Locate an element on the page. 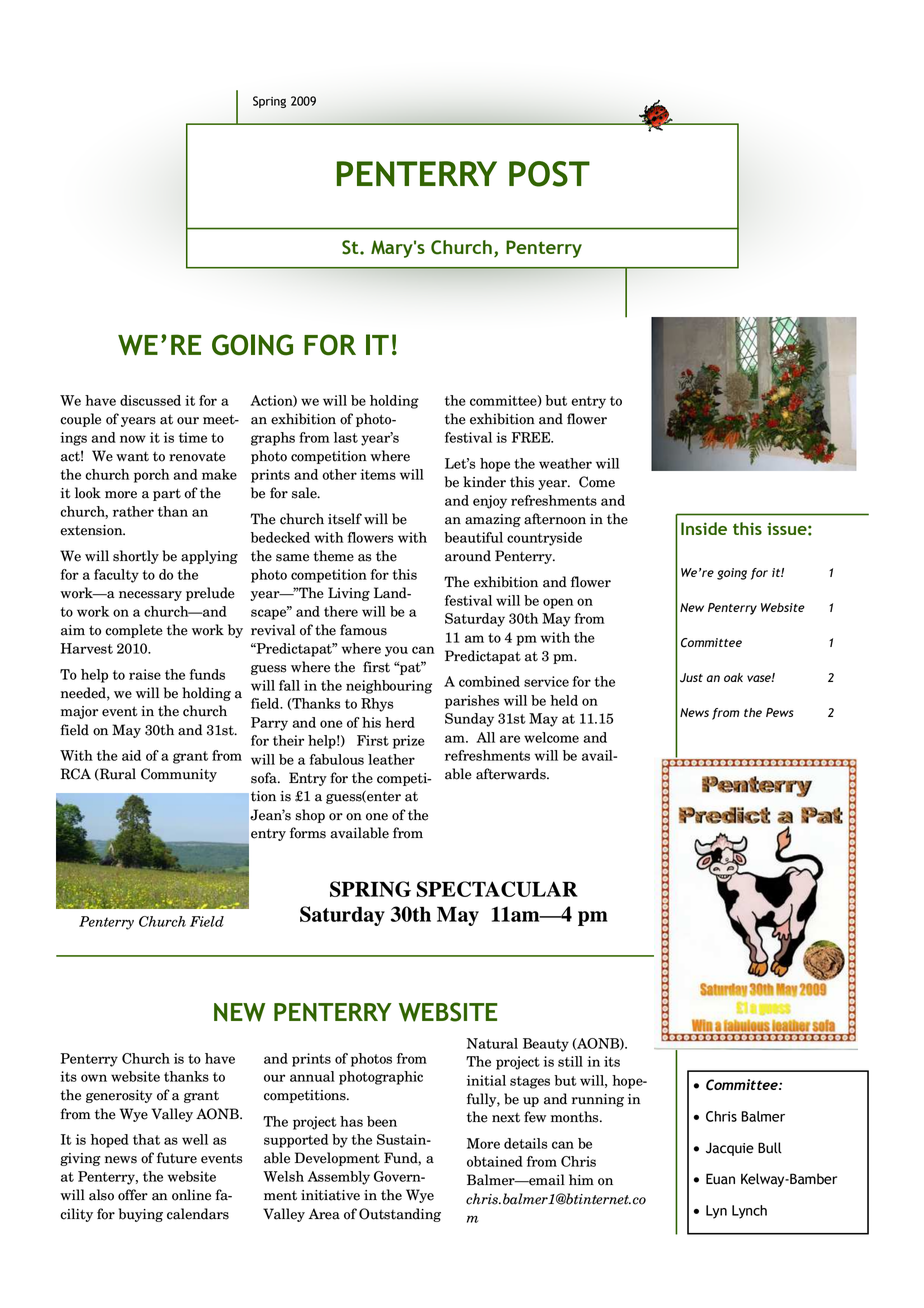 This document has width=924, height=1308. neighbouring is located at coordinates (389, 687).
